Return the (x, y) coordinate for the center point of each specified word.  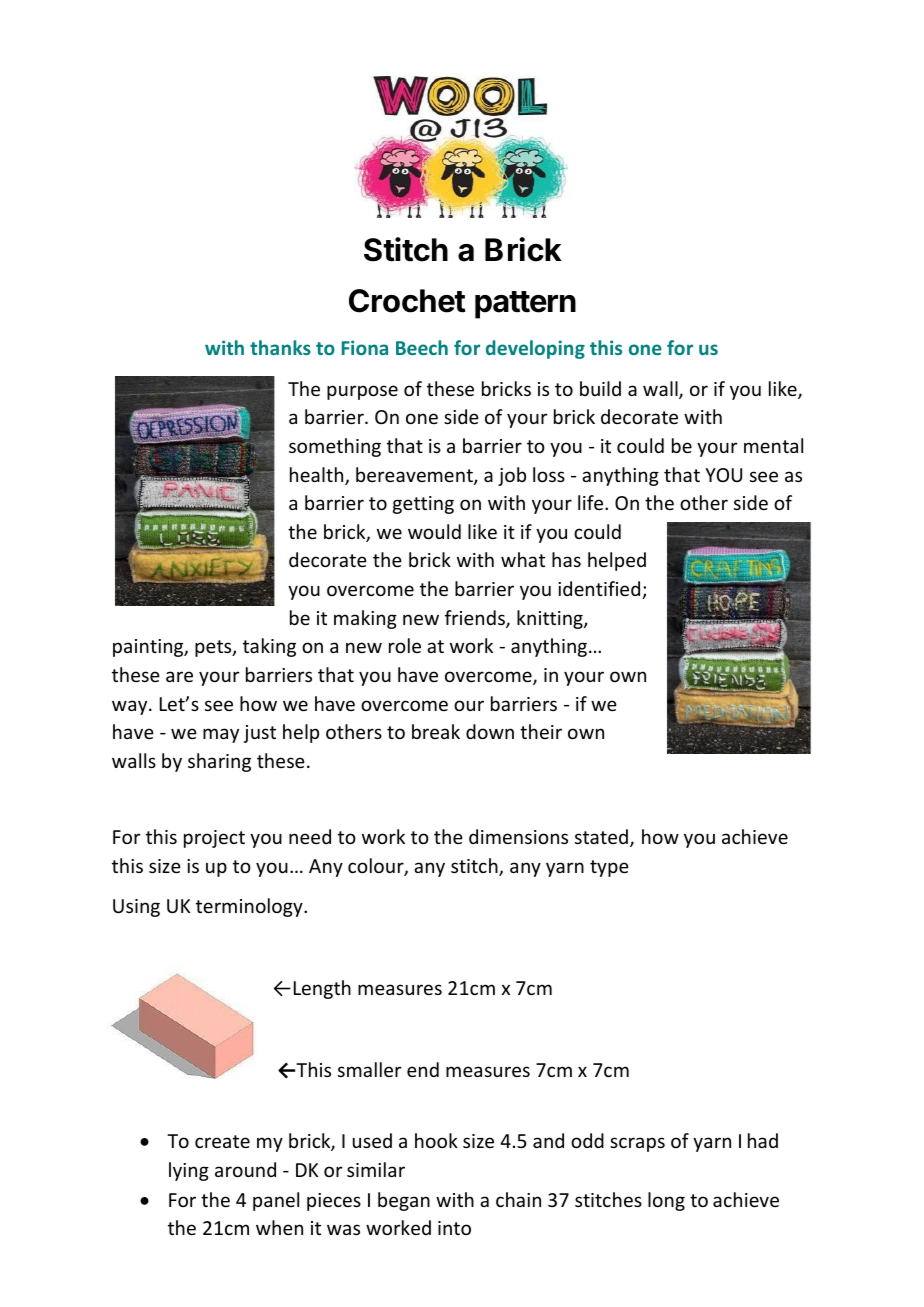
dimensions (518, 836)
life (592, 502)
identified (600, 590)
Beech (422, 347)
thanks (280, 347)
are (179, 676)
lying (189, 1171)
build (600, 388)
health (318, 476)
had (763, 1140)
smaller (369, 1069)
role (405, 645)
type (609, 868)
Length (322, 989)
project (214, 839)
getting (423, 505)
